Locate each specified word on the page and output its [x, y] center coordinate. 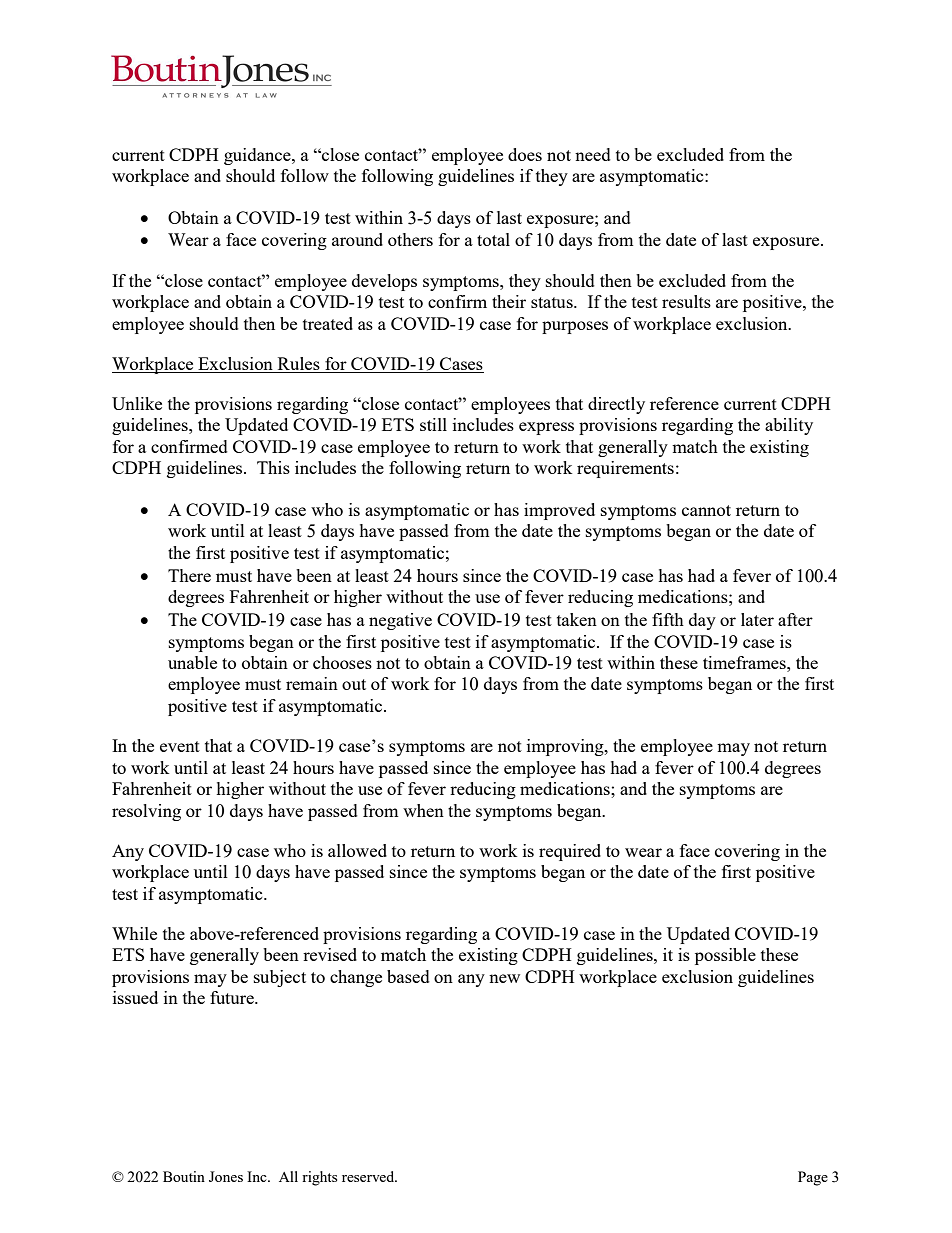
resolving [146, 812]
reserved [369, 1176]
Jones [226, 1176]
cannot [706, 510]
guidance [258, 156]
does [525, 154]
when [423, 810]
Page [813, 1178]
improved [559, 511]
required [570, 852]
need [593, 154]
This [273, 467]
